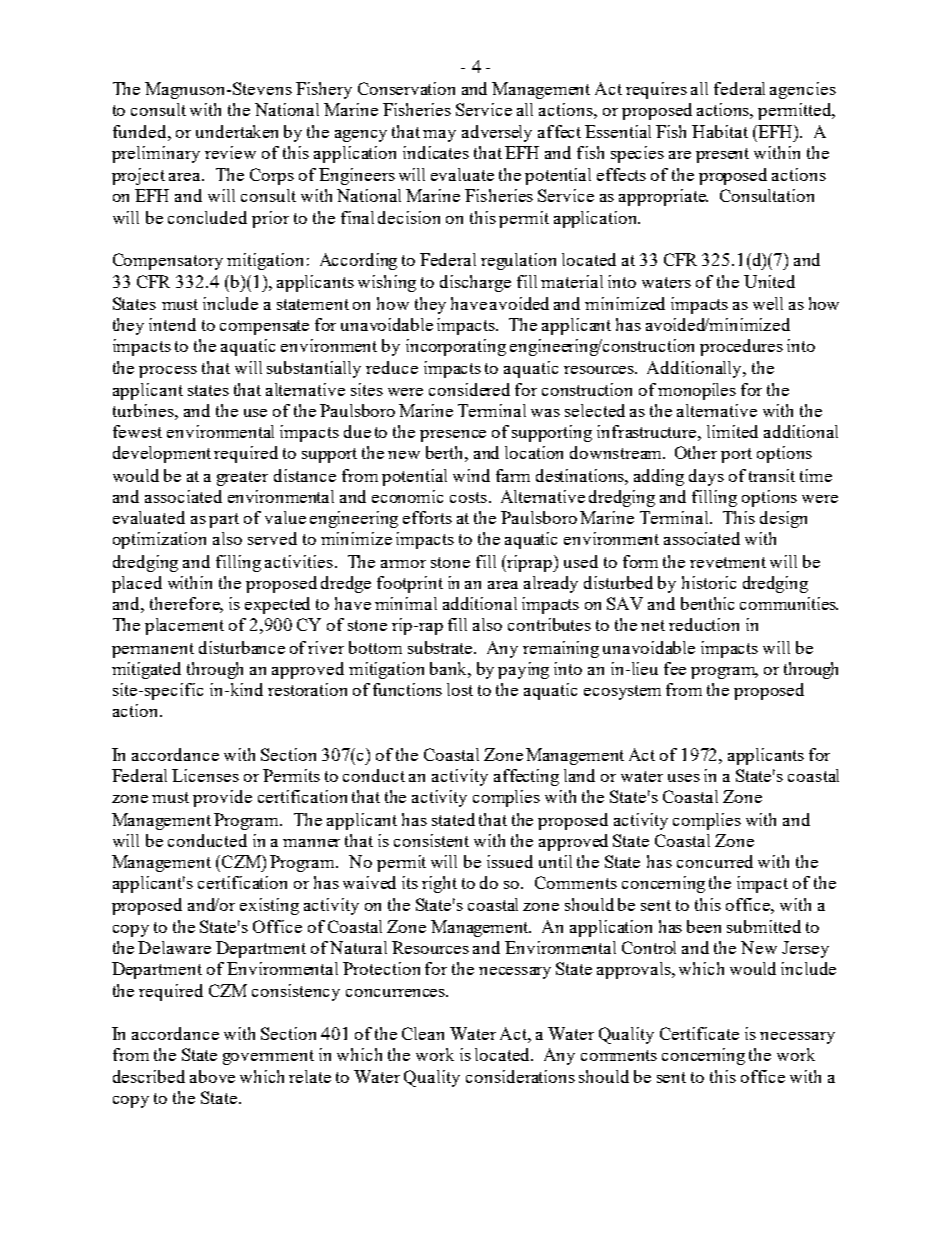 This screenshot has width=952, height=1233. I want to click on Licenses, so click(205, 775).
